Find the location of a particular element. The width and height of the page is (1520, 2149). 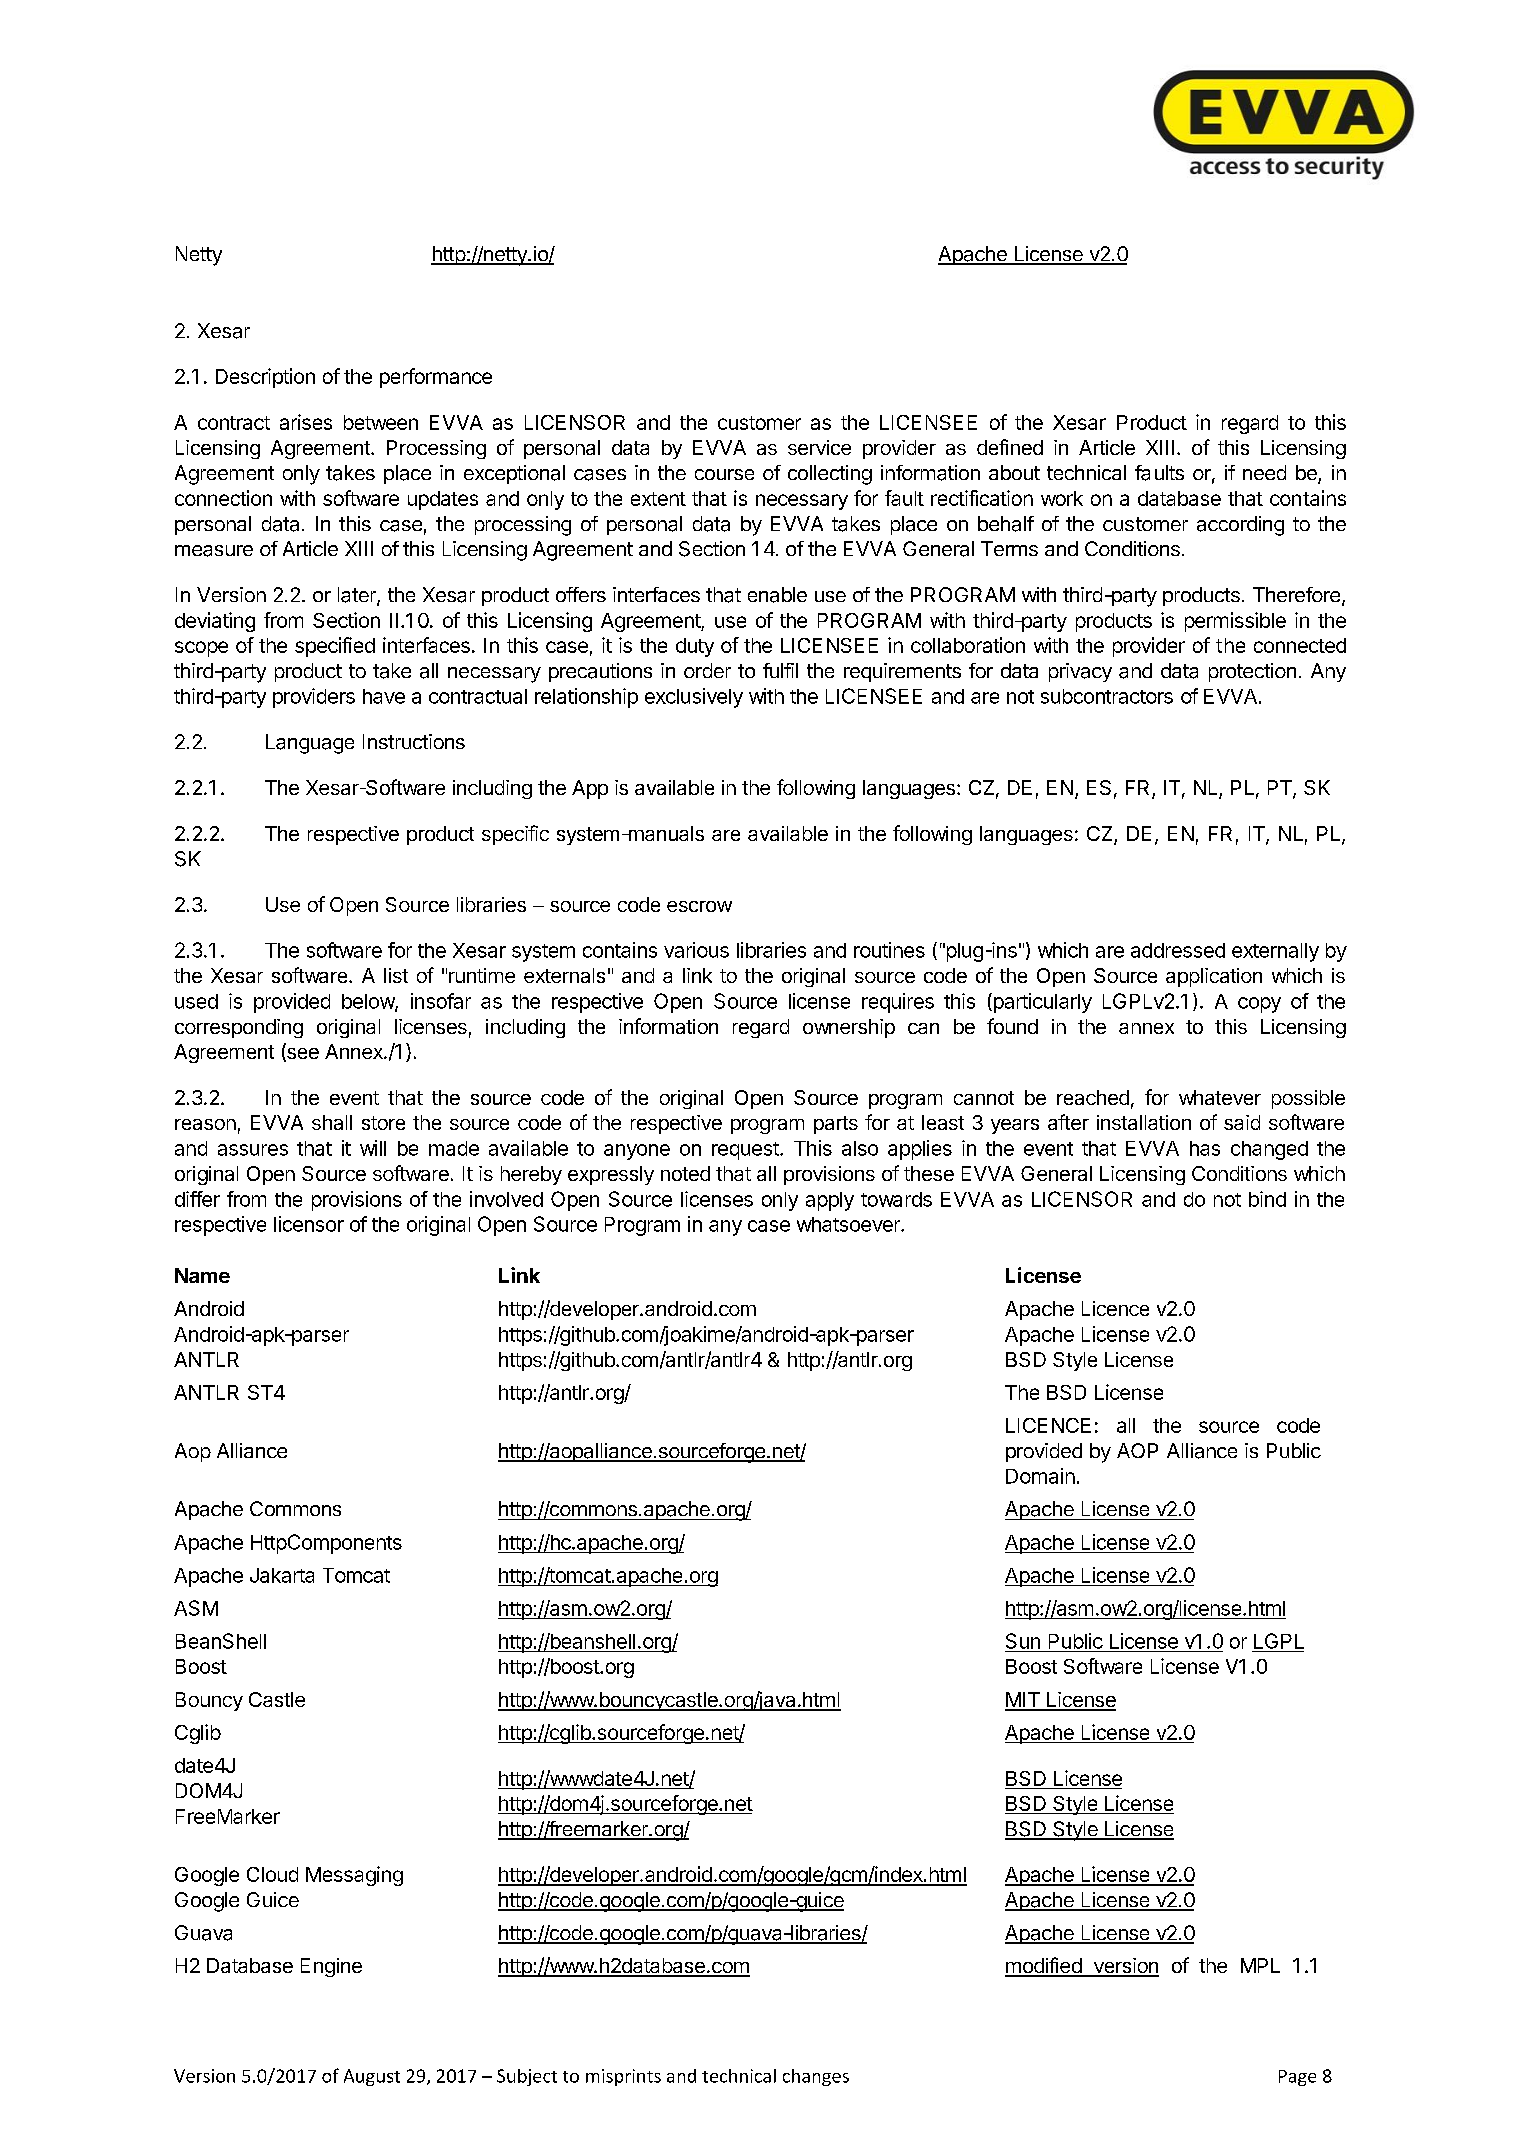

apply is located at coordinates (830, 1201).
